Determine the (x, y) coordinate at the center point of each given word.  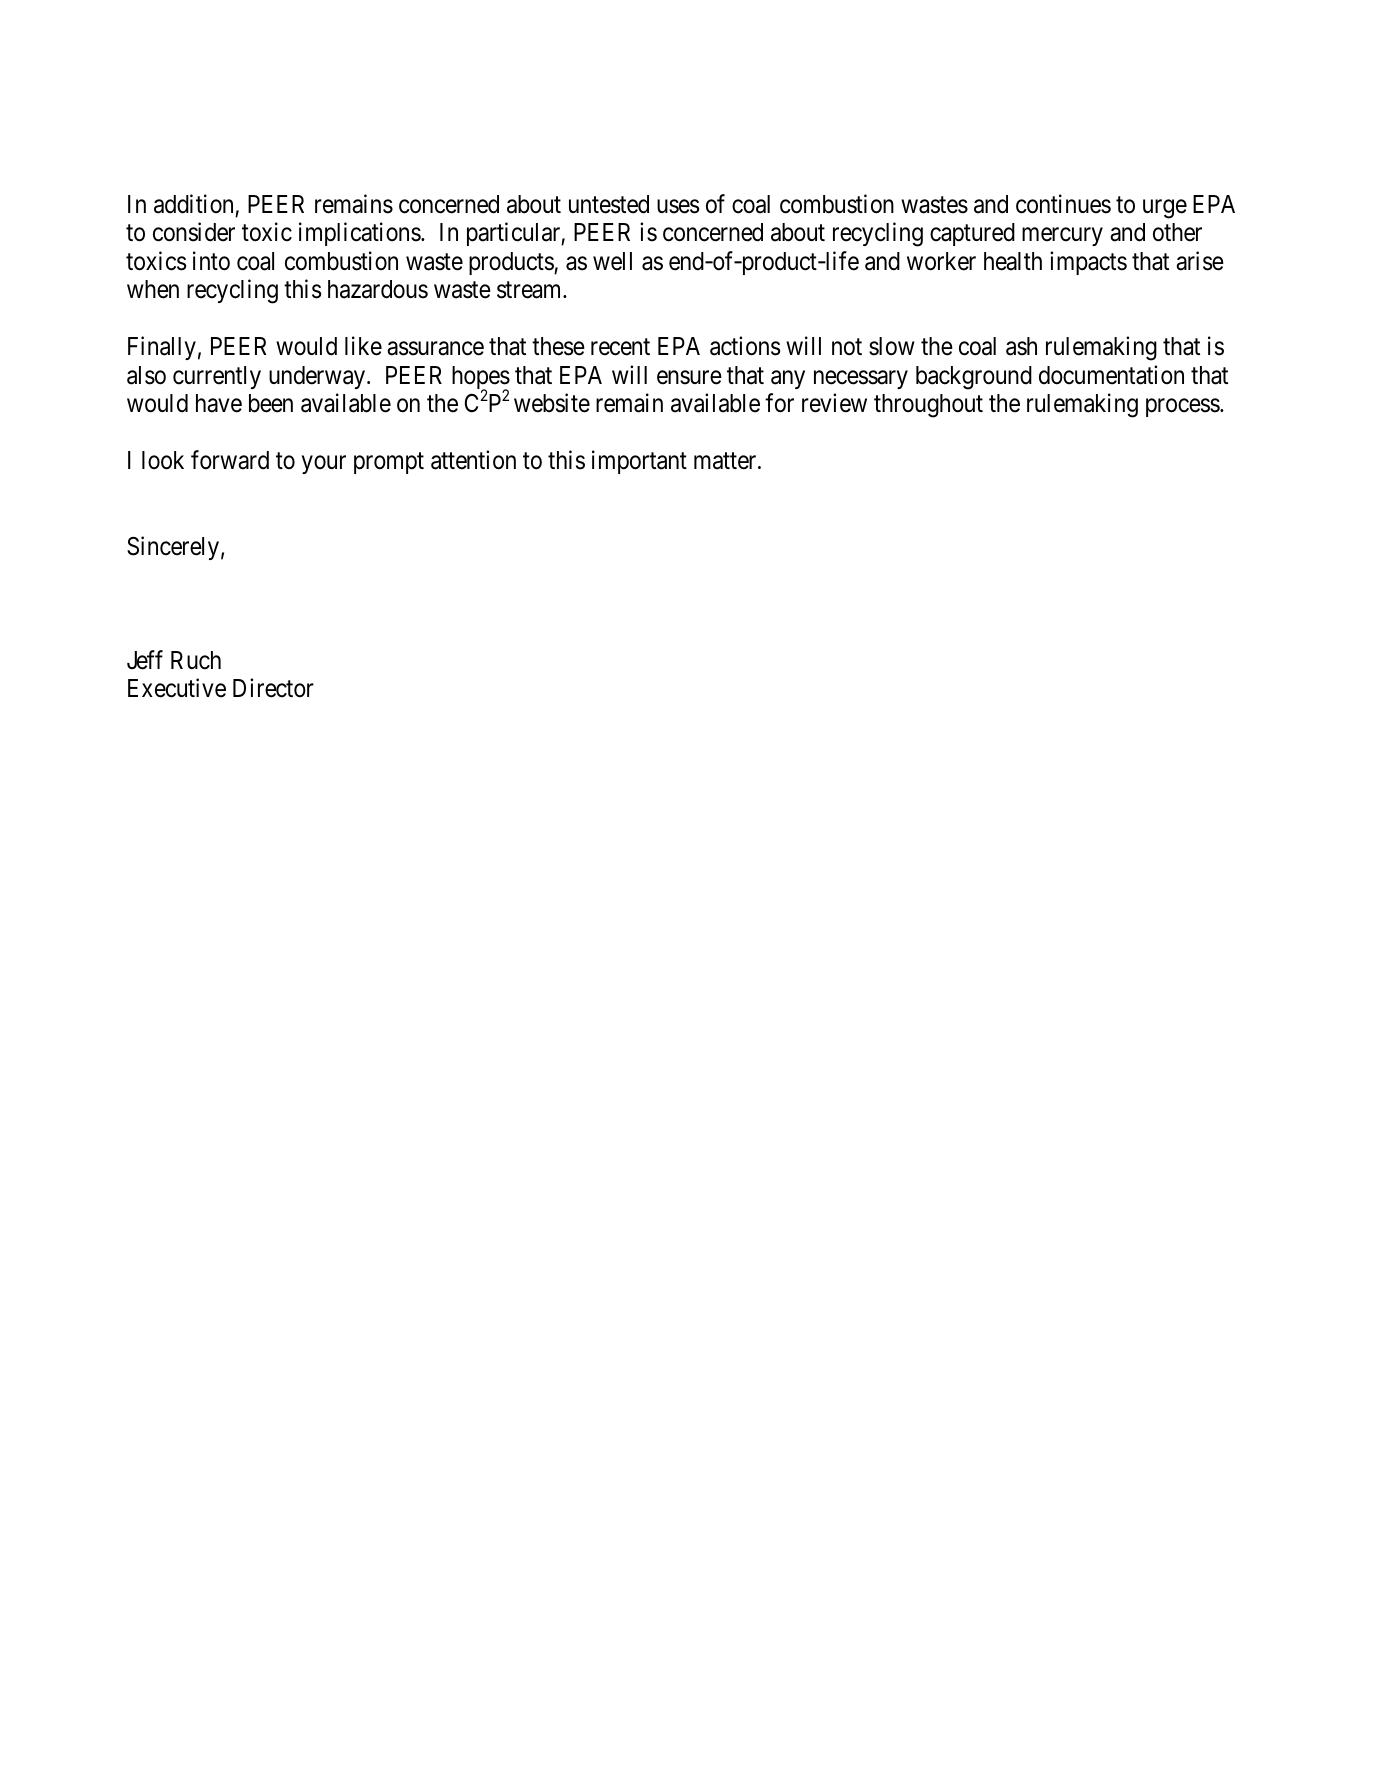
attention (473, 460)
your (324, 465)
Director (273, 688)
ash (1021, 346)
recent (620, 347)
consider (194, 232)
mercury (1062, 237)
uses (678, 207)
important (639, 462)
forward (230, 460)
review (834, 403)
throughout (928, 406)
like (363, 346)
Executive (177, 688)
